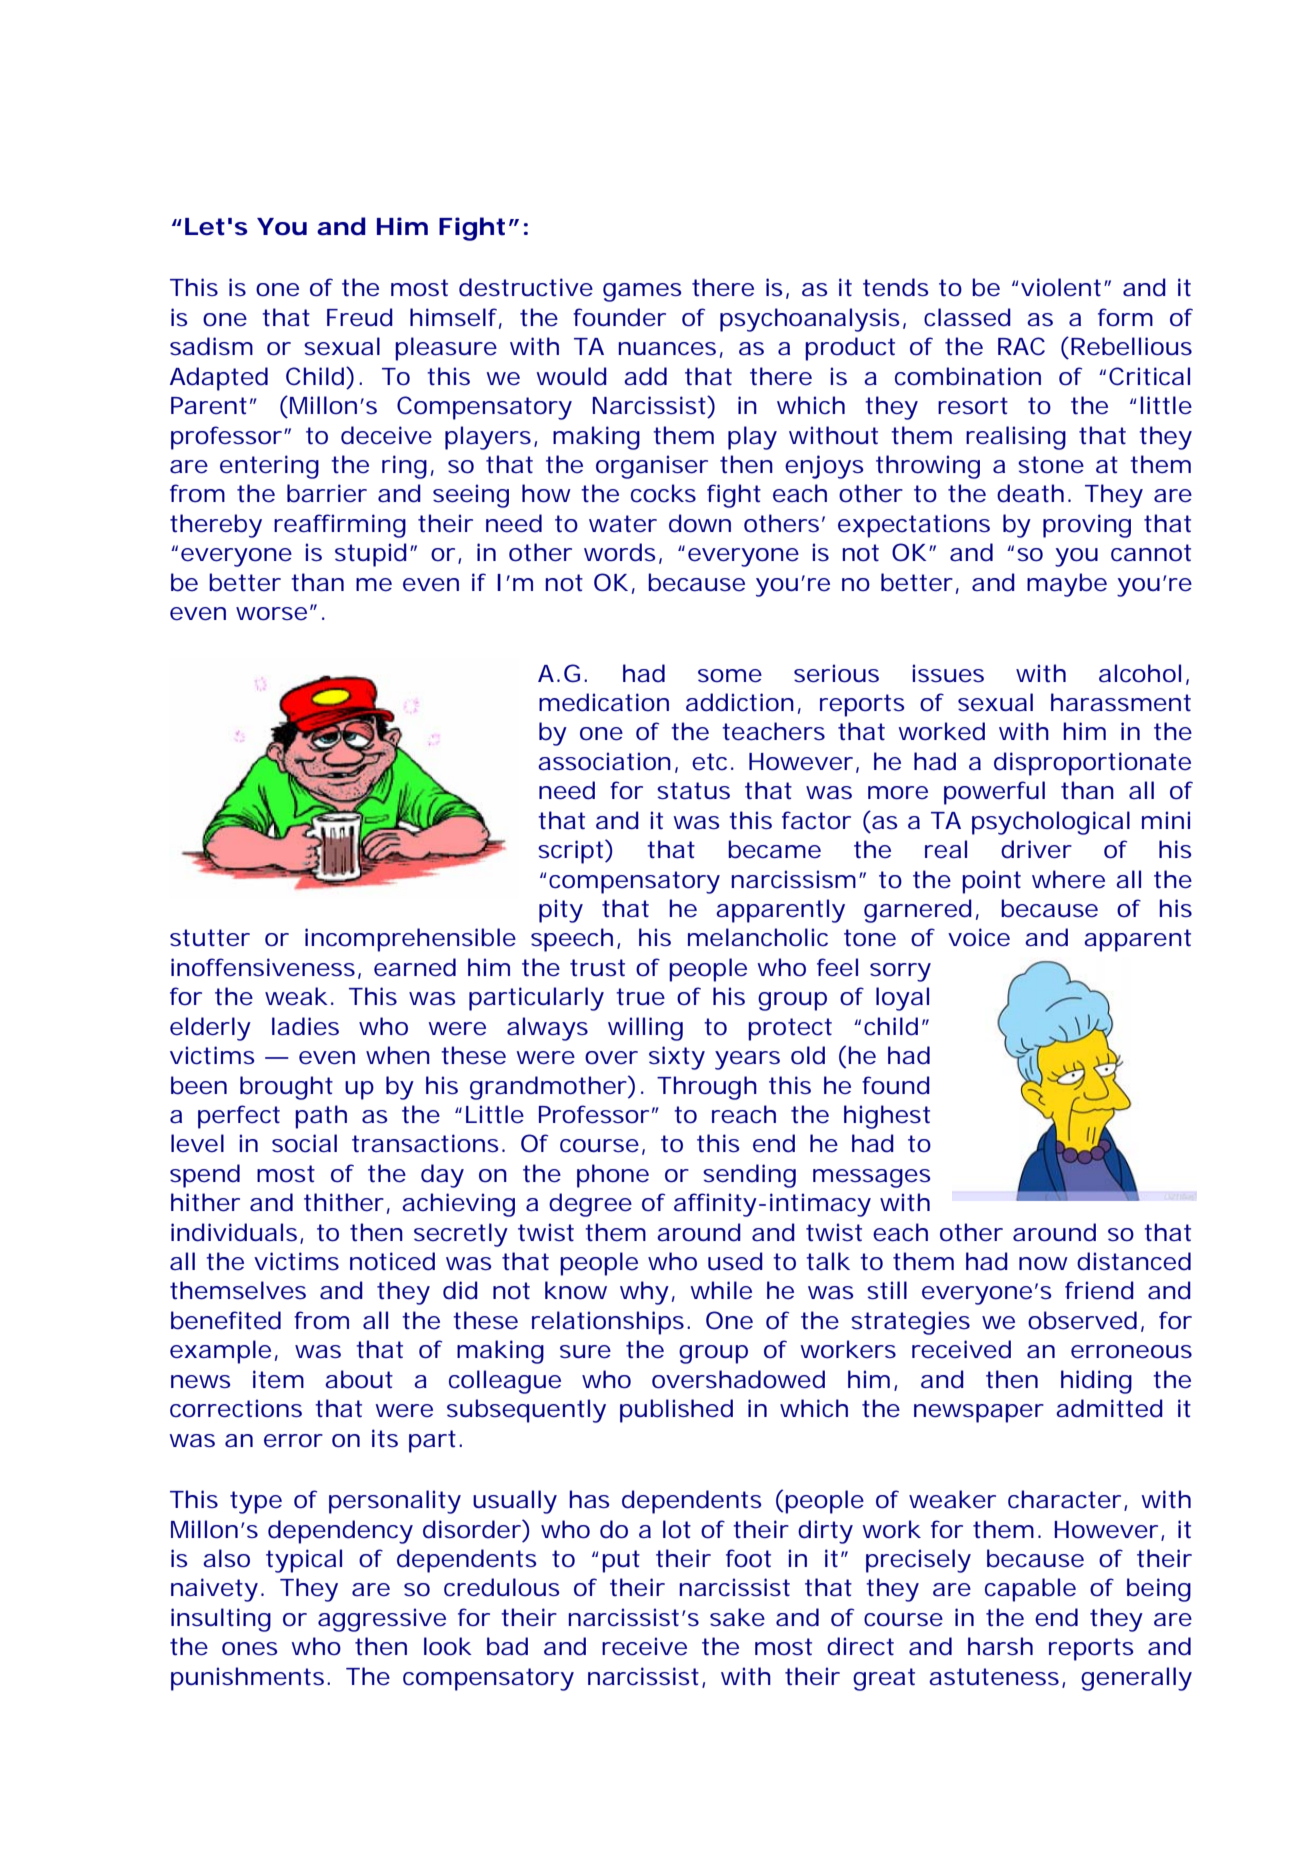 The width and height of the screenshot is (1309, 1853). Describe the element at coordinates (250, 1649) in the screenshot. I see `ones` at that location.
